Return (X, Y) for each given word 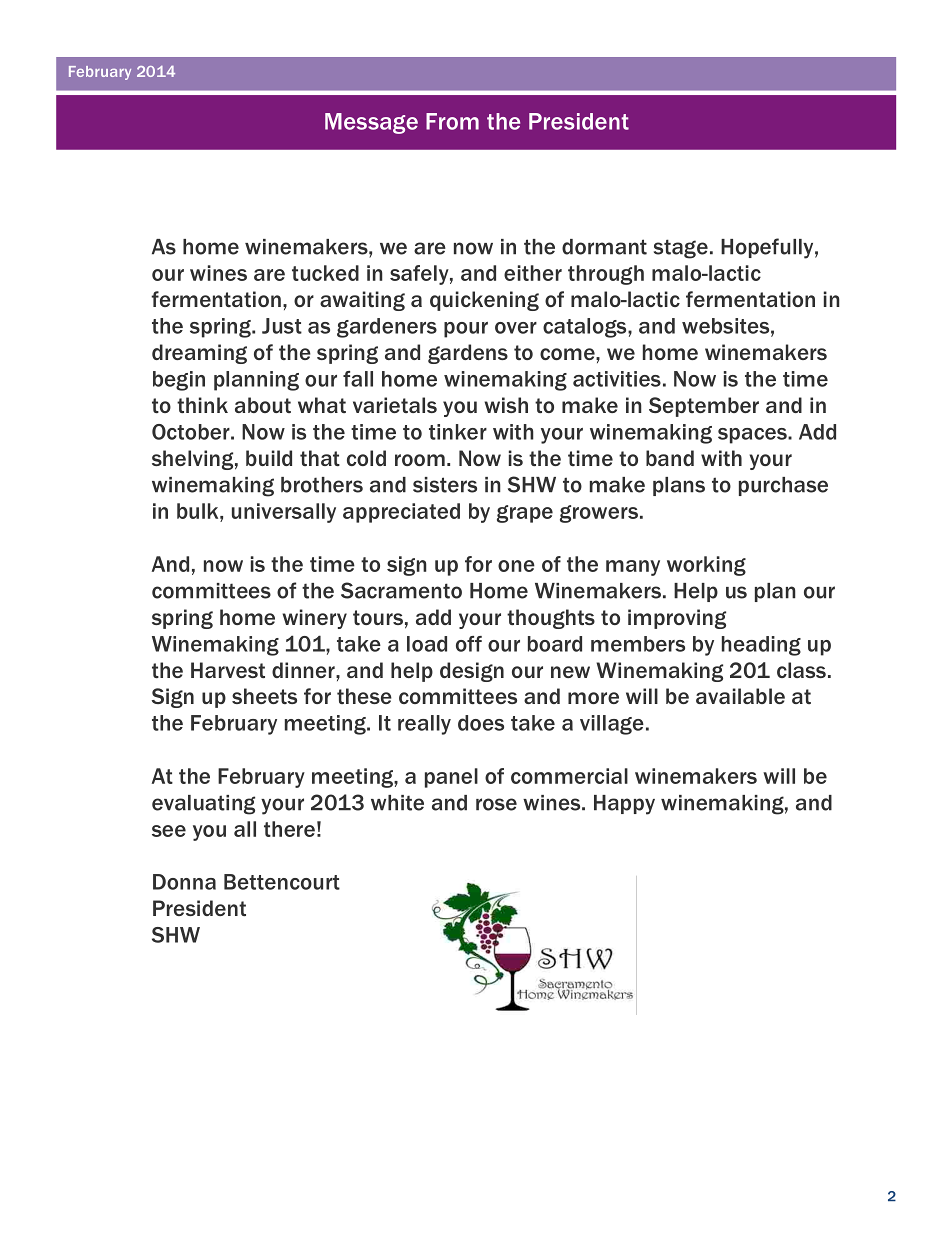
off (469, 644)
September (704, 407)
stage (681, 249)
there (289, 829)
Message (371, 123)
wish (506, 405)
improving (677, 619)
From (452, 121)
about (263, 405)
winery (314, 619)
